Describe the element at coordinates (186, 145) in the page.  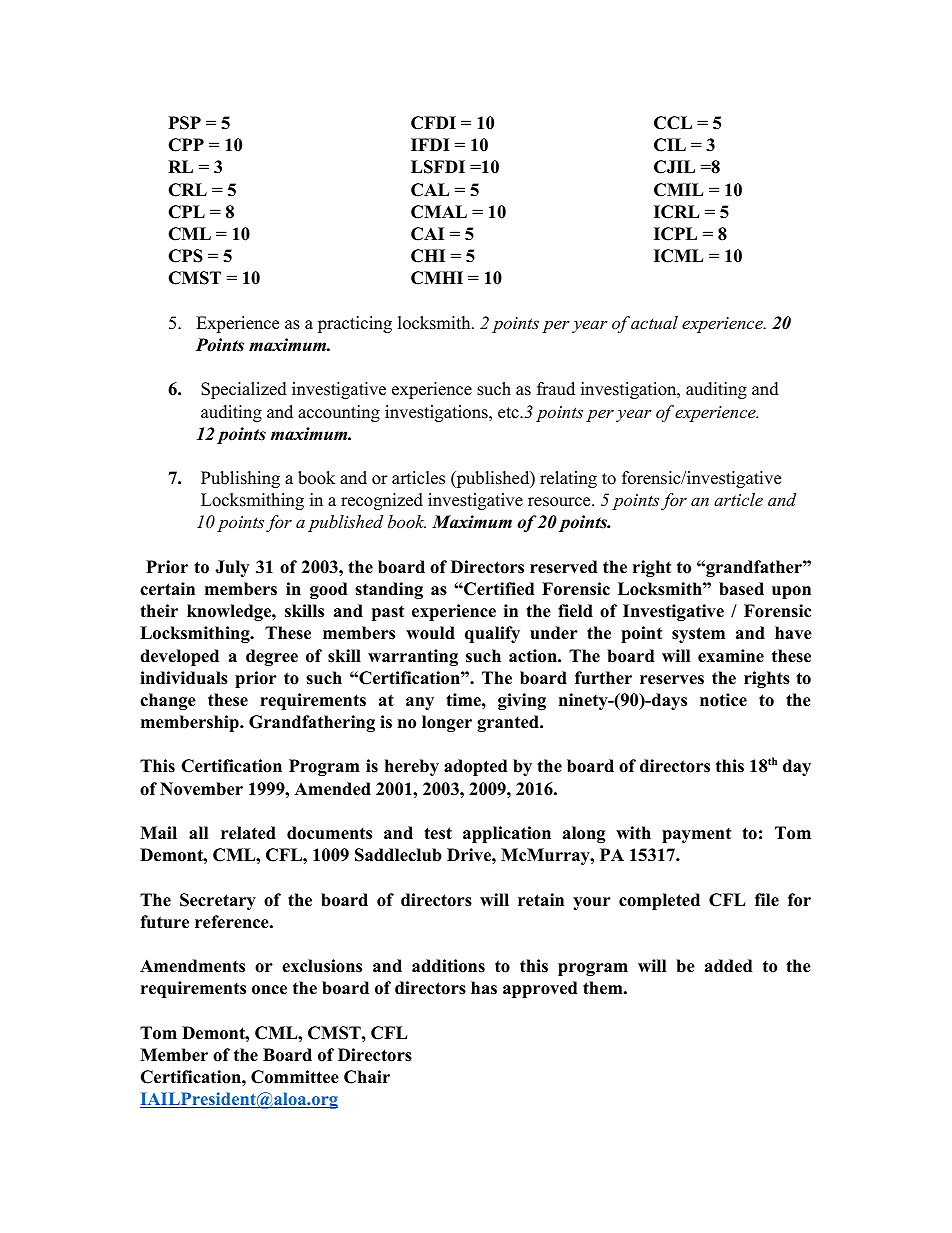
I see `CPP` at that location.
